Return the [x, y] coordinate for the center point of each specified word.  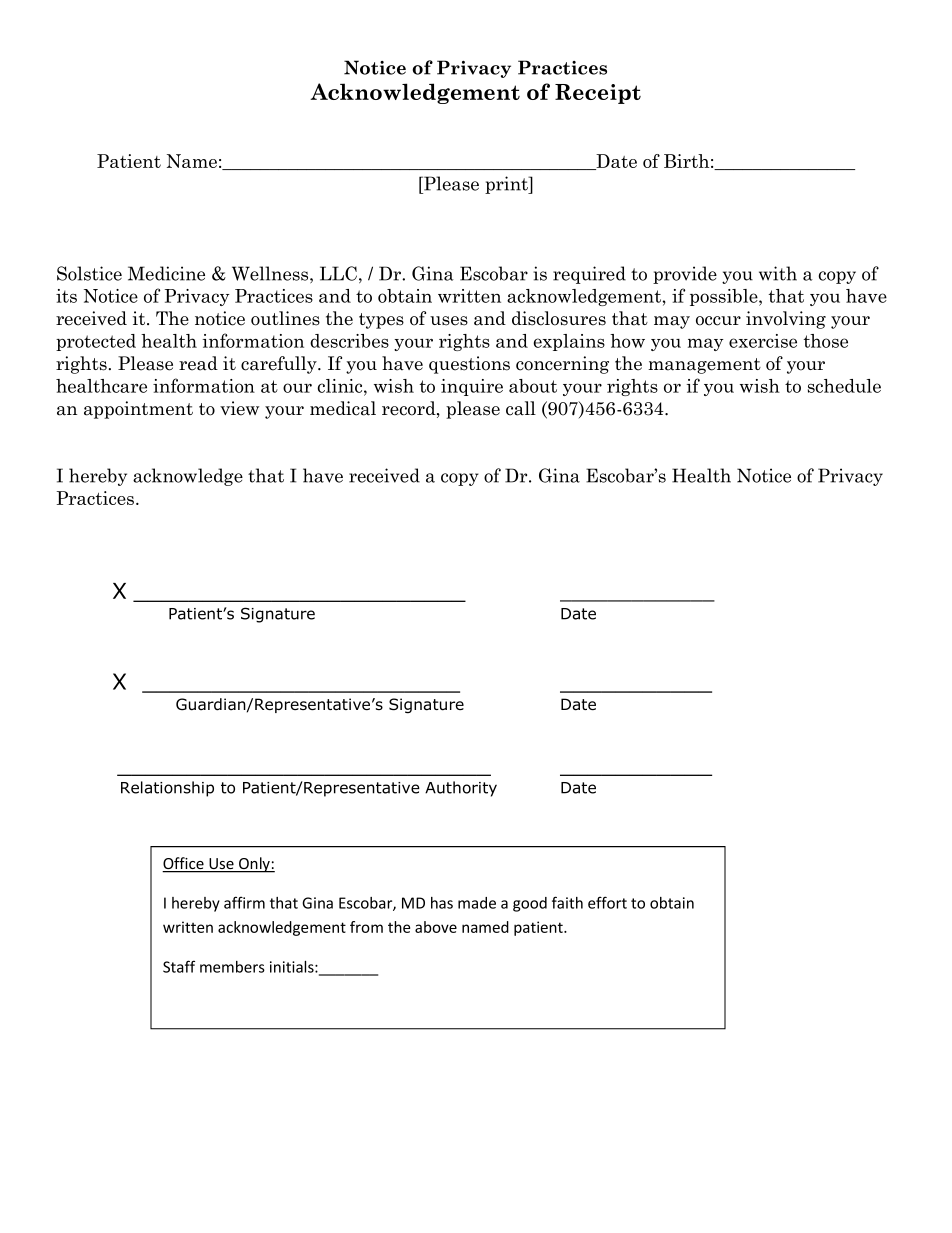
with [778, 273]
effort [607, 902]
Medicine [166, 273]
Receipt [598, 94]
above [436, 927]
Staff [179, 966]
